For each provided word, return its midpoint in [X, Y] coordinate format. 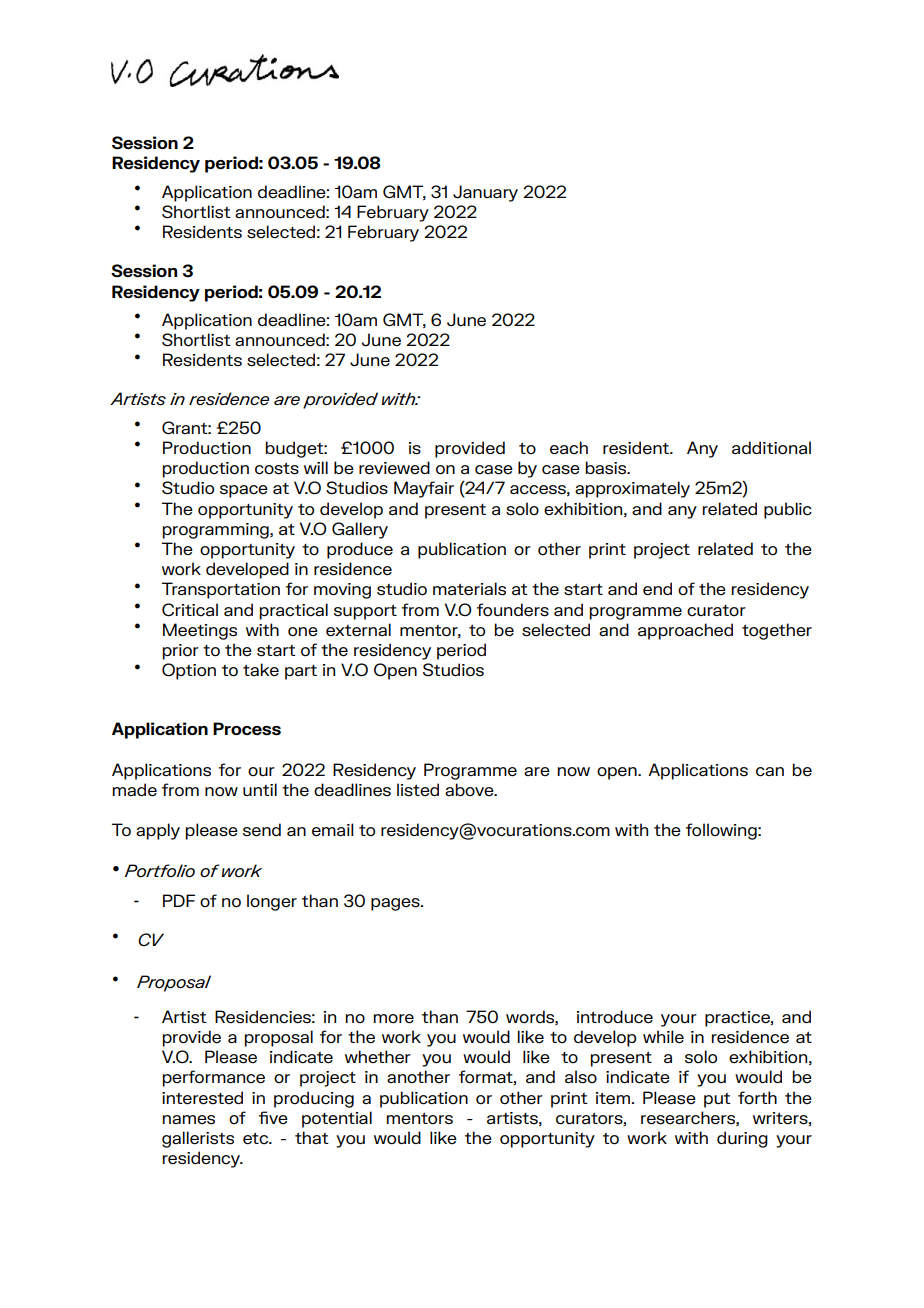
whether [378, 1057]
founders [513, 610]
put [717, 1100]
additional [771, 448]
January [485, 193]
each [569, 448]
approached [685, 631]
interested [202, 1098]
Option [189, 671]
